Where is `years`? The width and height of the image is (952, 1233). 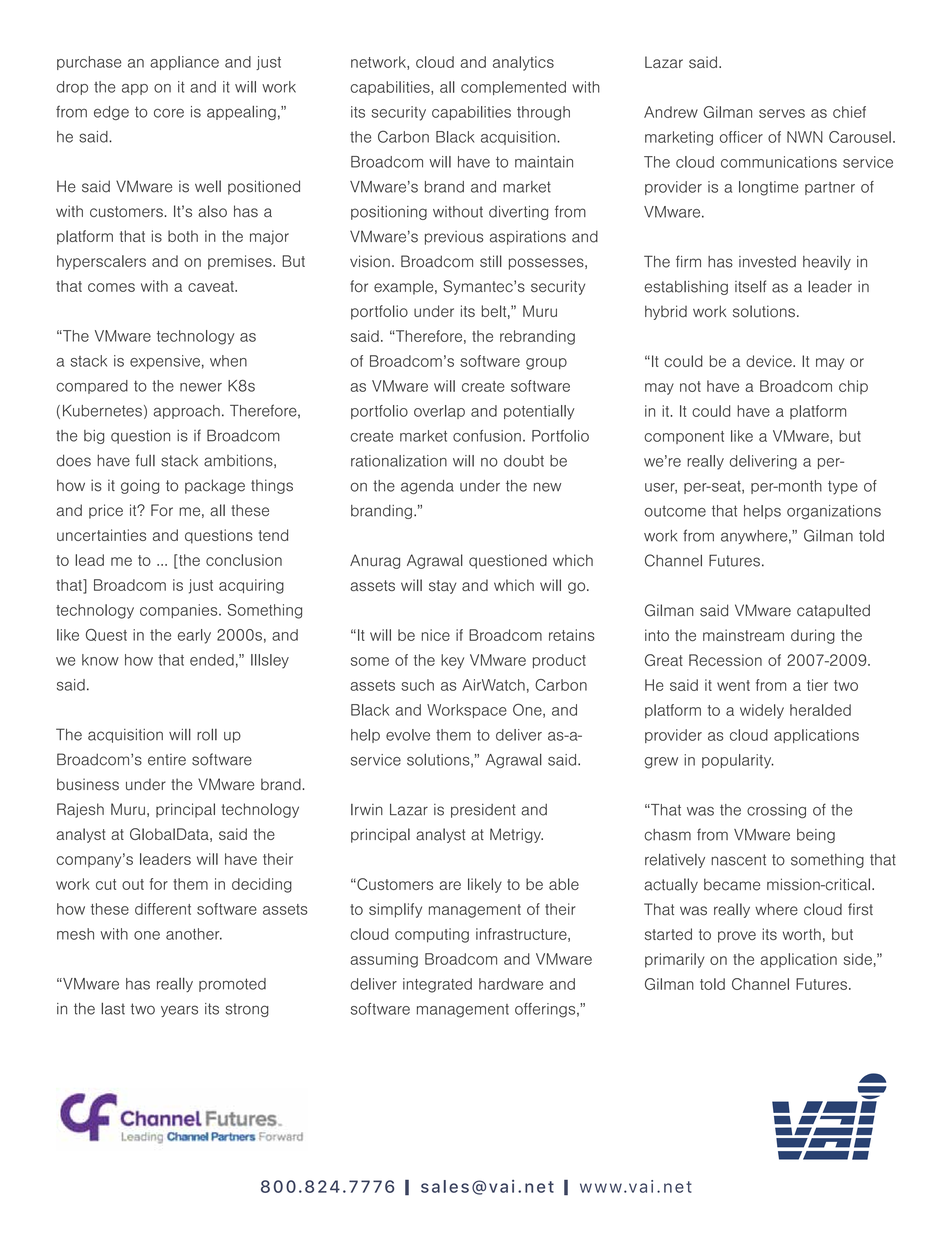
years is located at coordinates (179, 1011).
